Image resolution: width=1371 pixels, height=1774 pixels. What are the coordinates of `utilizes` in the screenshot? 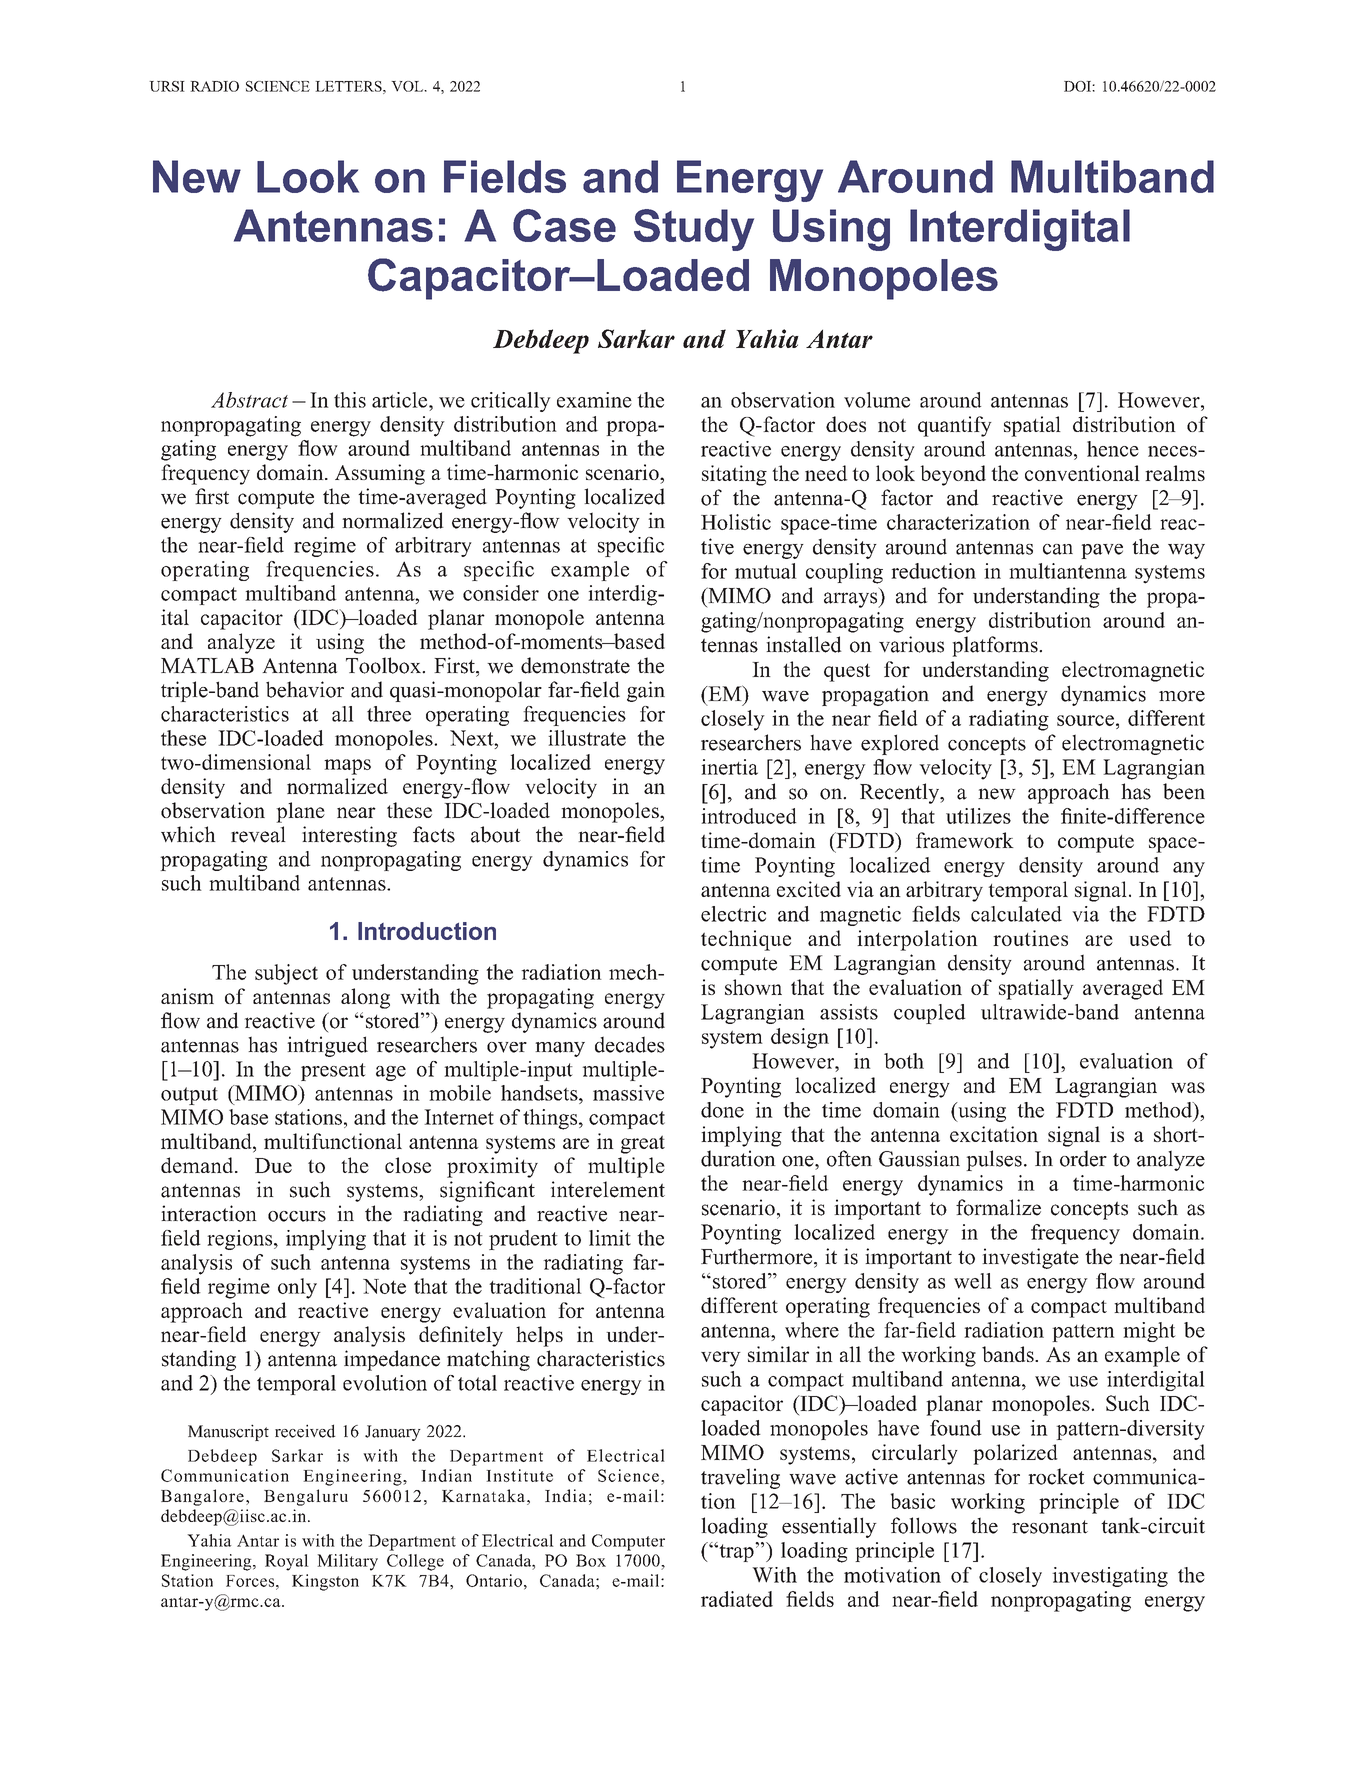 It's located at (978, 816).
